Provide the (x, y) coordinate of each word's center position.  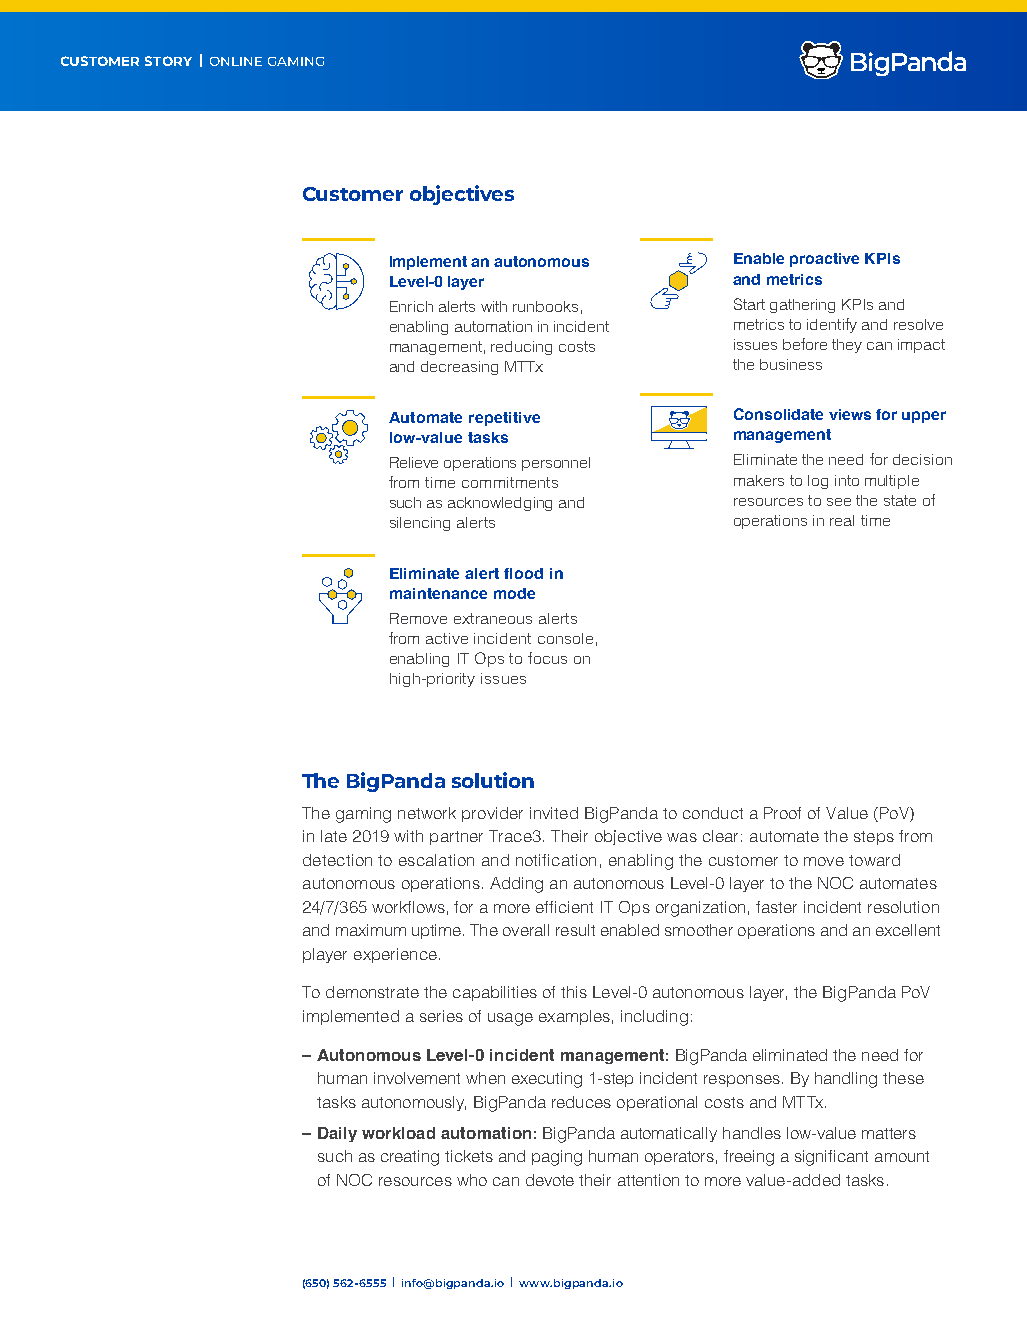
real (842, 520)
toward (874, 860)
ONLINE (236, 61)
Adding (516, 885)
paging (557, 1158)
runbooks (545, 306)
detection (337, 860)
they (847, 346)
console (565, 638)
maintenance (438, 593)
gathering (802, 306)
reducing (521, 348)
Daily (337, 1134)
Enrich (411, 306)
